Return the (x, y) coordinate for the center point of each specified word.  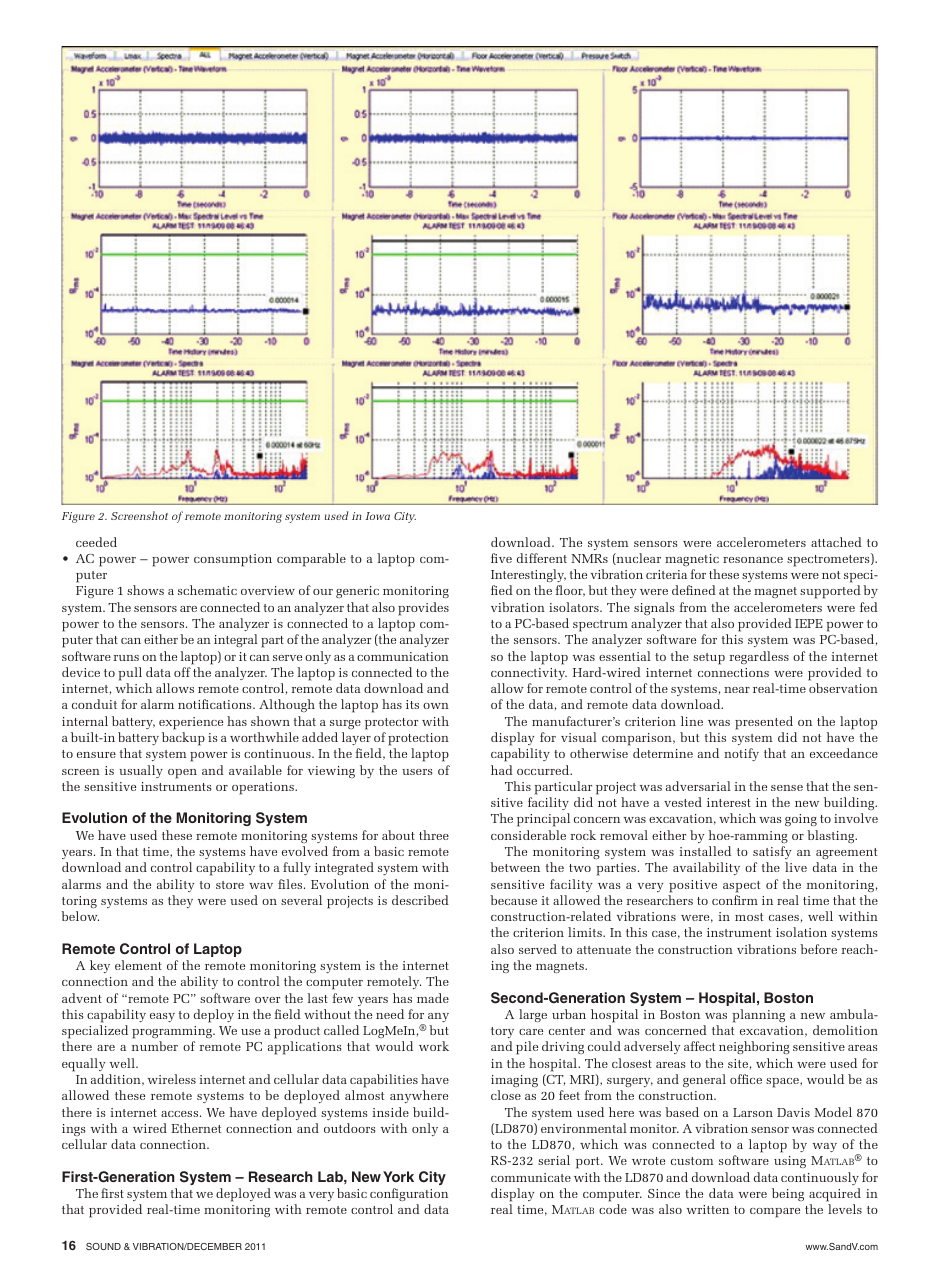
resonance (753, 560)
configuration (409, 1194)
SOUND (103, 1246)
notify (741, 754)
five (501, 558)
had (502, 770)
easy (162, 1017)
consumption (233, 560)
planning (758, 1016)
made (433, 998)
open (182, 774)
